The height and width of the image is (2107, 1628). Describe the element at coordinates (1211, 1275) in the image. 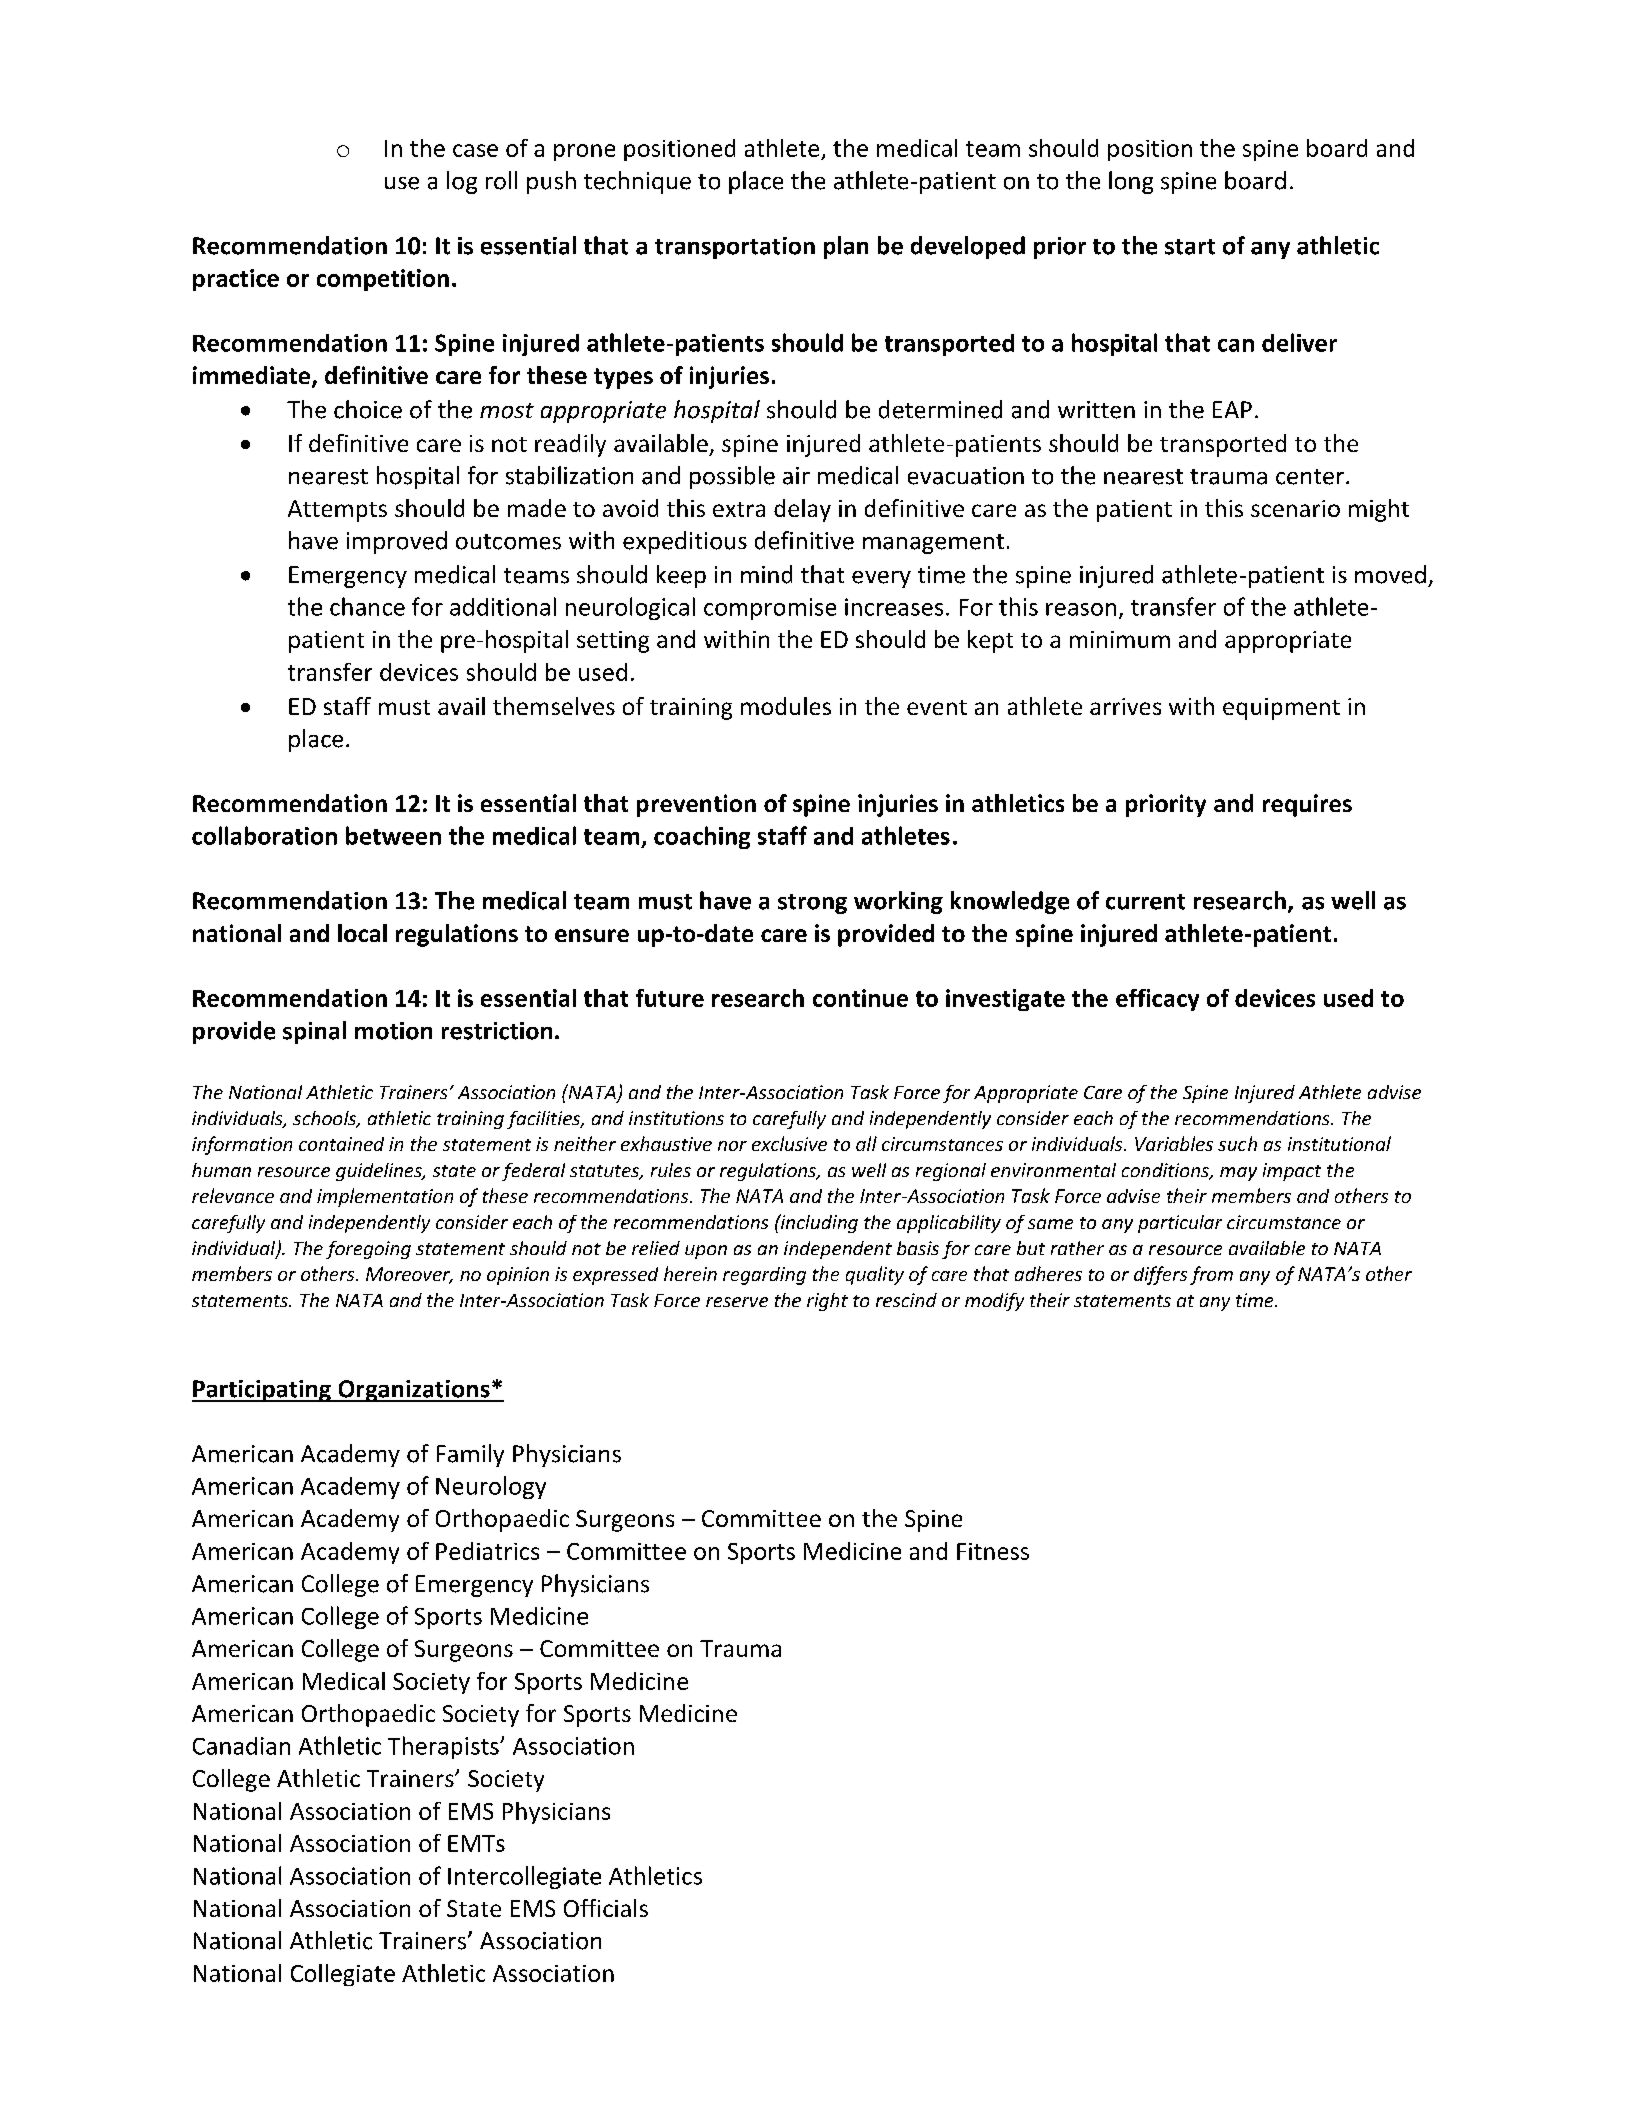

I see `from` at that location.
